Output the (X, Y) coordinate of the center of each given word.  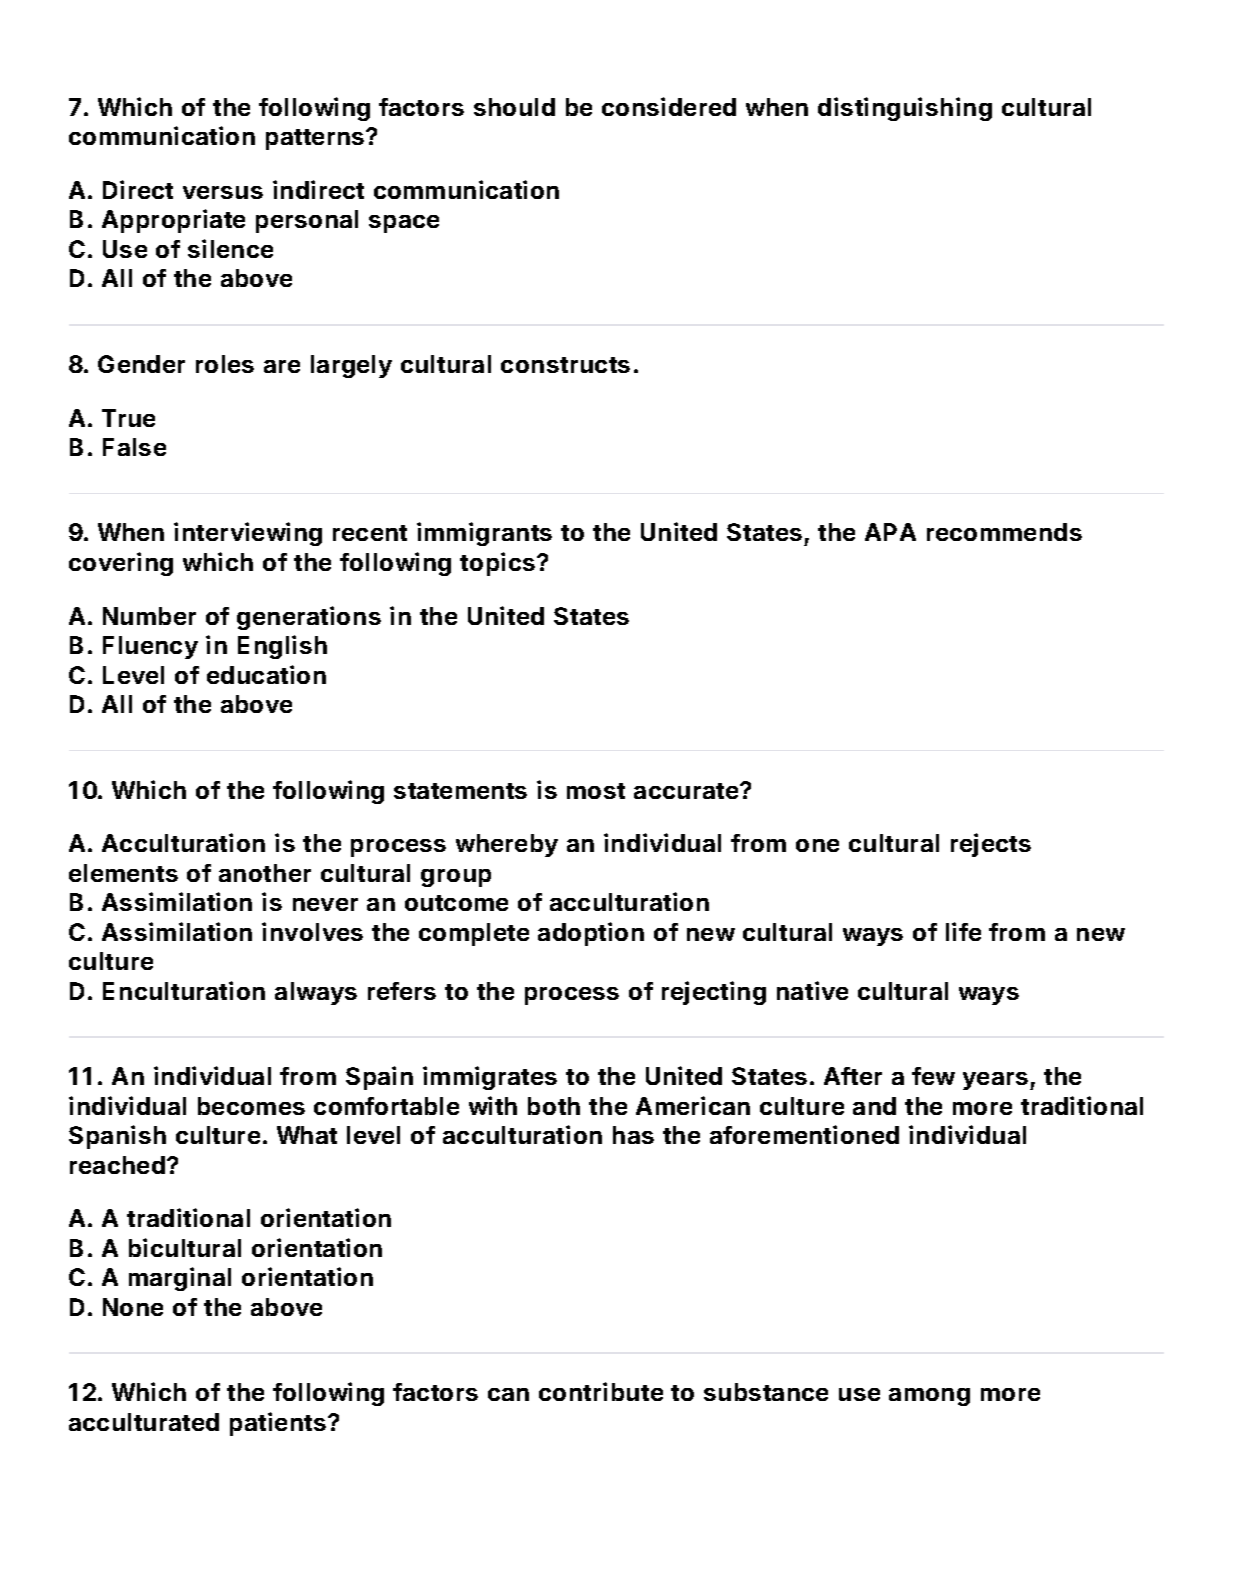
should (514, 107)
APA (890, 532)
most (596, 791)
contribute (601, 1391)
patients (278, 1424)
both (554, 1106)
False (134, 447)
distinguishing (905, 109)
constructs (565, 365)
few (933, 1076)
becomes (251, 1106)
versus (223, 192)
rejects (991, 845)
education (266, 674)
